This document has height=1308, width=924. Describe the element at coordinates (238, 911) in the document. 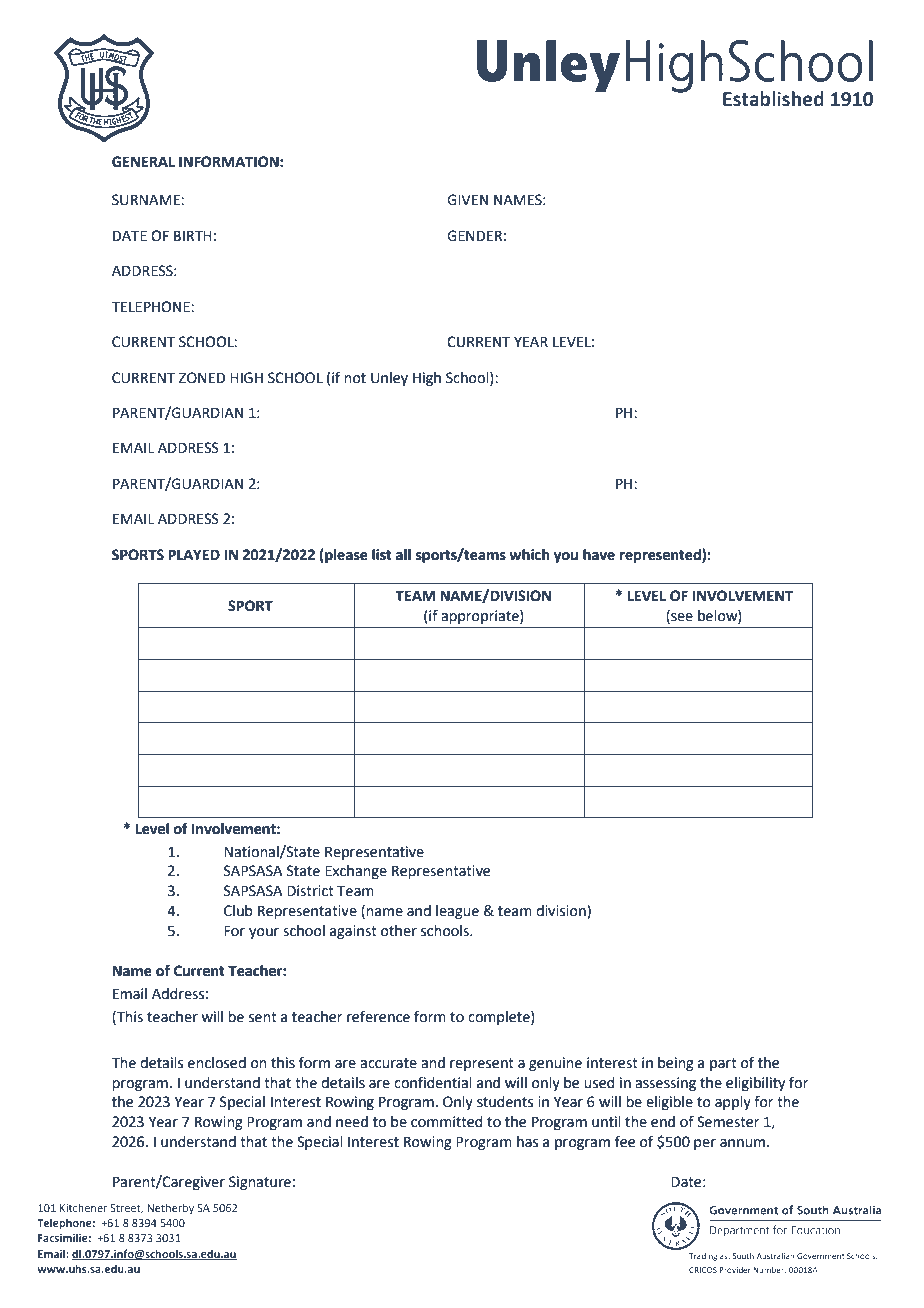

I see `Club` at that location.
